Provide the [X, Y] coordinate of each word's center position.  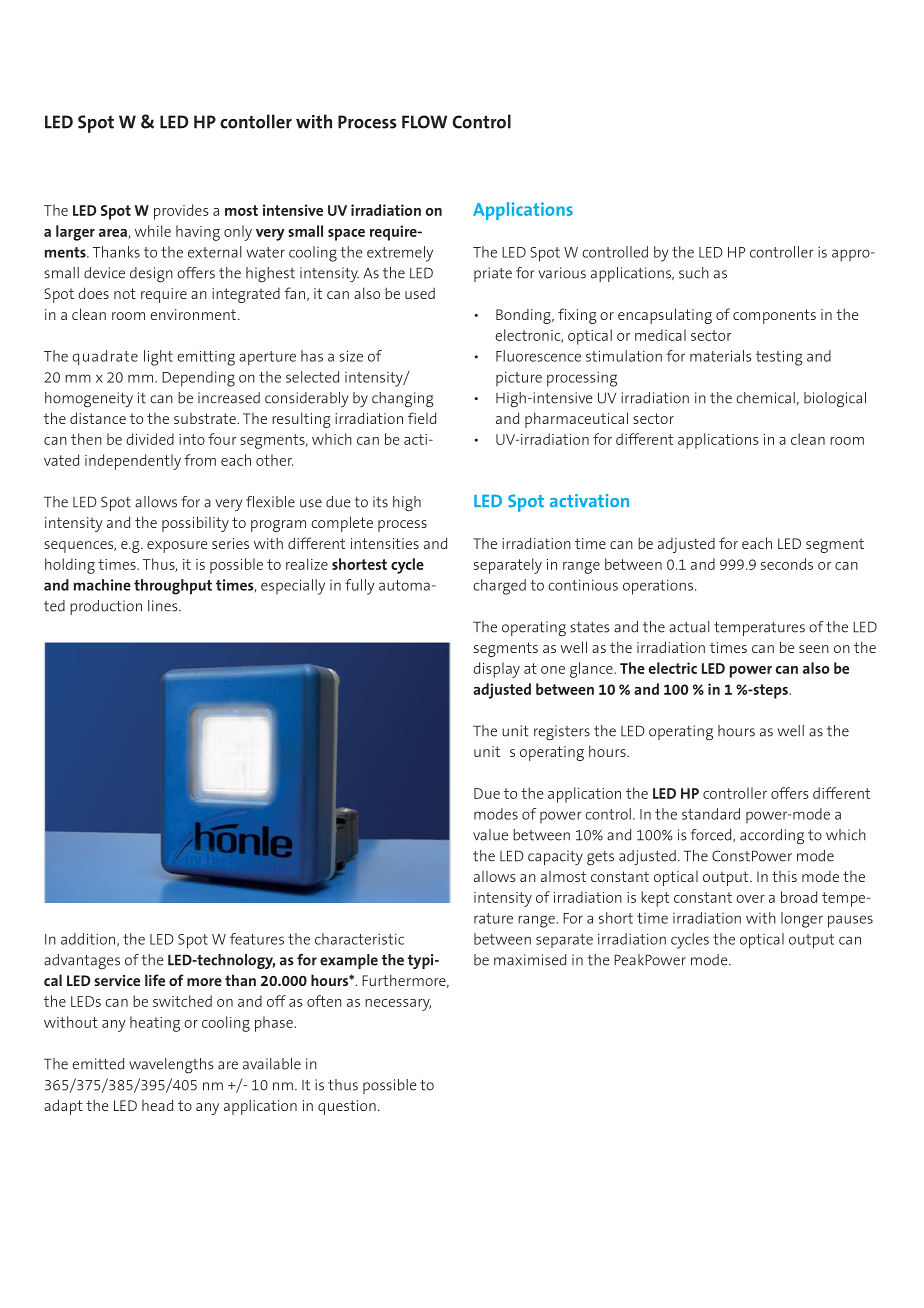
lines [164, 606]
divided [150, 439]
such [694, 273]
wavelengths [171, 1066]
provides [181, 212]
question [347, 1107]
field [422, 418]
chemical [765, 398]
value [490, 835]
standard [711, 814]
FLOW [424, 122]
